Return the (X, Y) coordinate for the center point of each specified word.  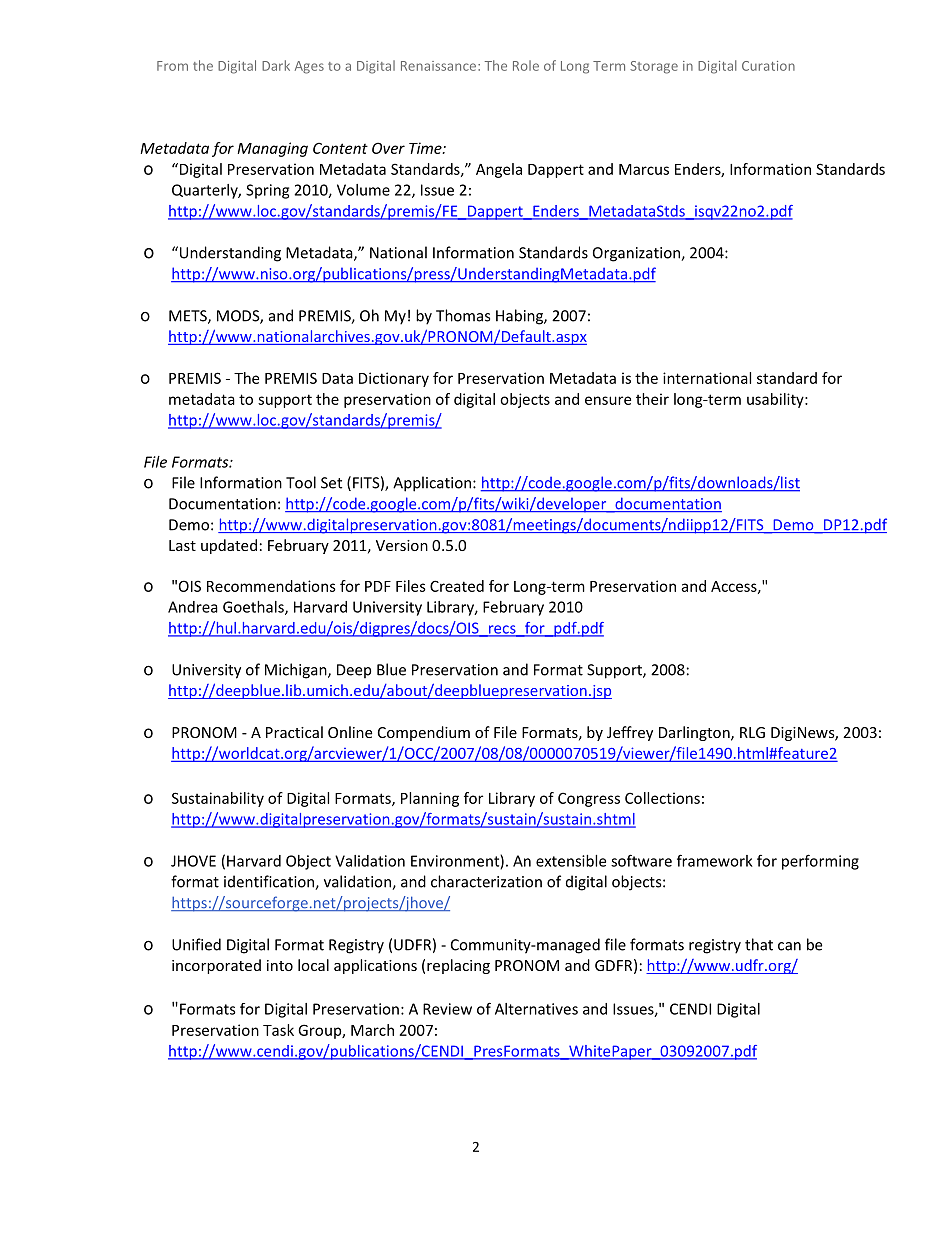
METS (189, 317)
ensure (608, 400)
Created (457, 586)
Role (526, 65)
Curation (768, 66)
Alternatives (536, 1009)
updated (229, 546)
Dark (276, 65)
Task (278, 1030)
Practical (294, 732)
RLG (752, 732)
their (652, 399)
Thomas (463, 315)
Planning (430, 799)
